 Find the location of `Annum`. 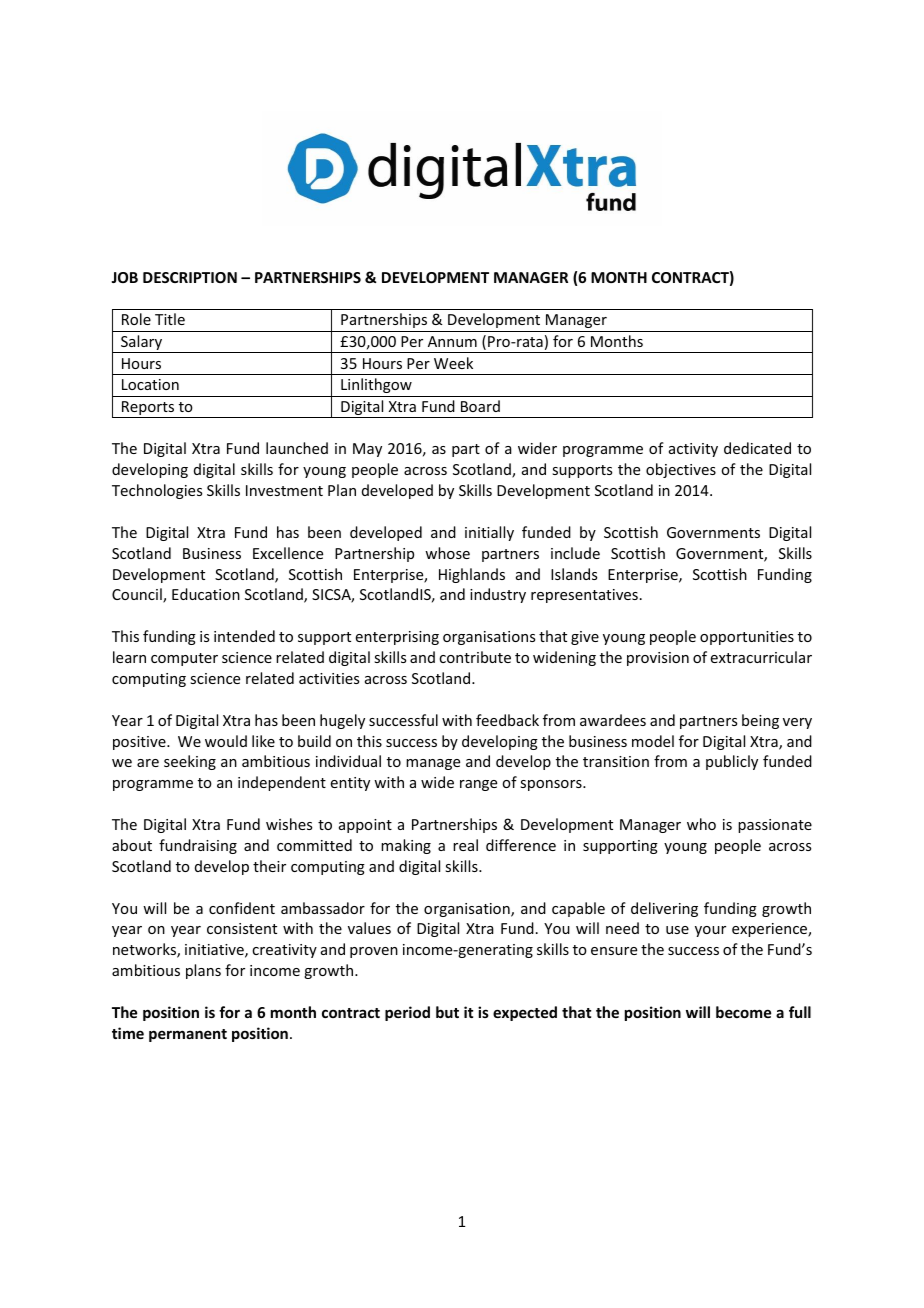

Annum is located at coordinates (452, 341).
